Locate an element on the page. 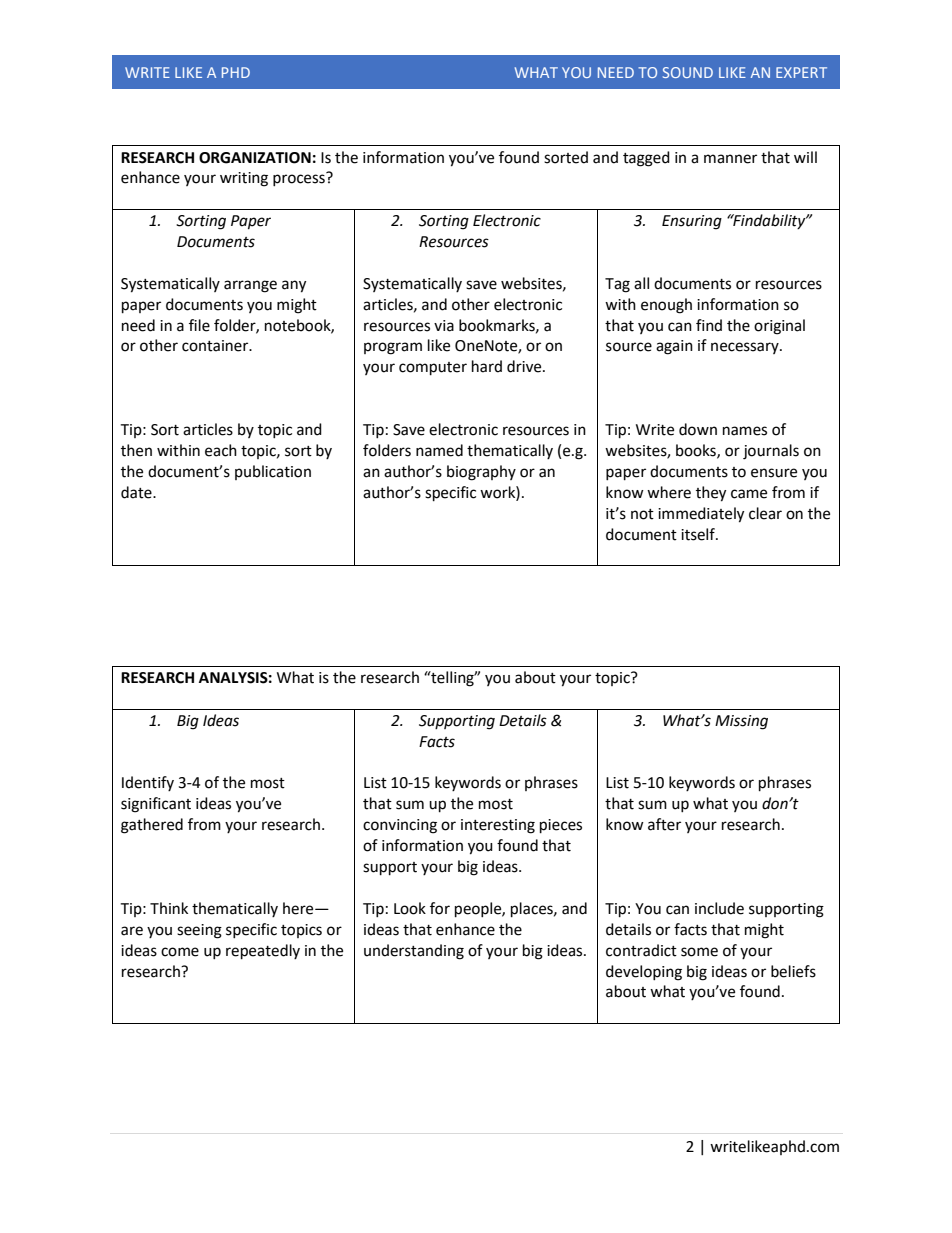 The width and height of the document is (952, 1233). biography is located at coordinates (481, 473).
